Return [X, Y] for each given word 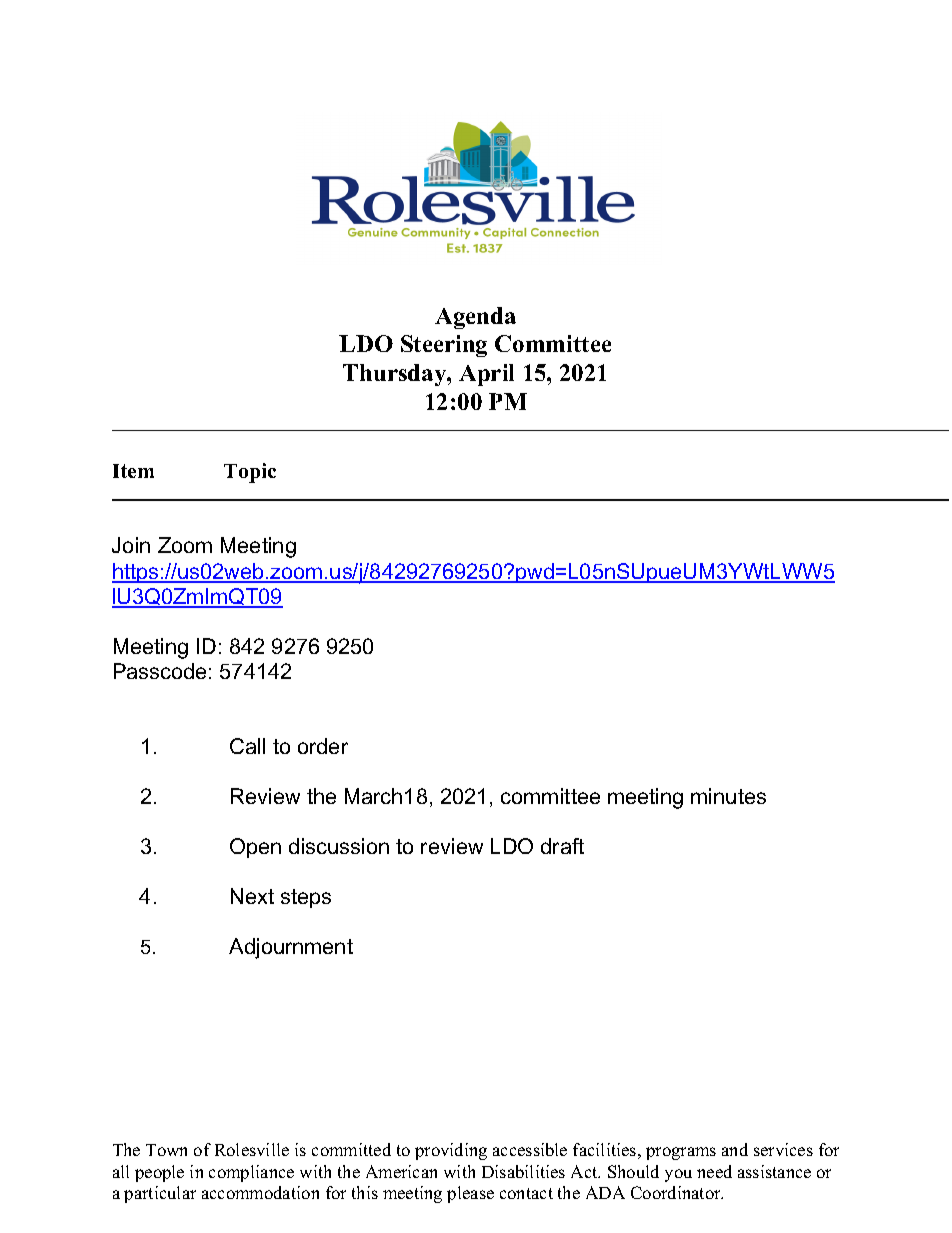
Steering [444, 346]
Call [247, 746]
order [323, 746]
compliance [251, 1173]
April [486, 375]
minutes [728, 796]
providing [451, 1151]
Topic [250, 473]
